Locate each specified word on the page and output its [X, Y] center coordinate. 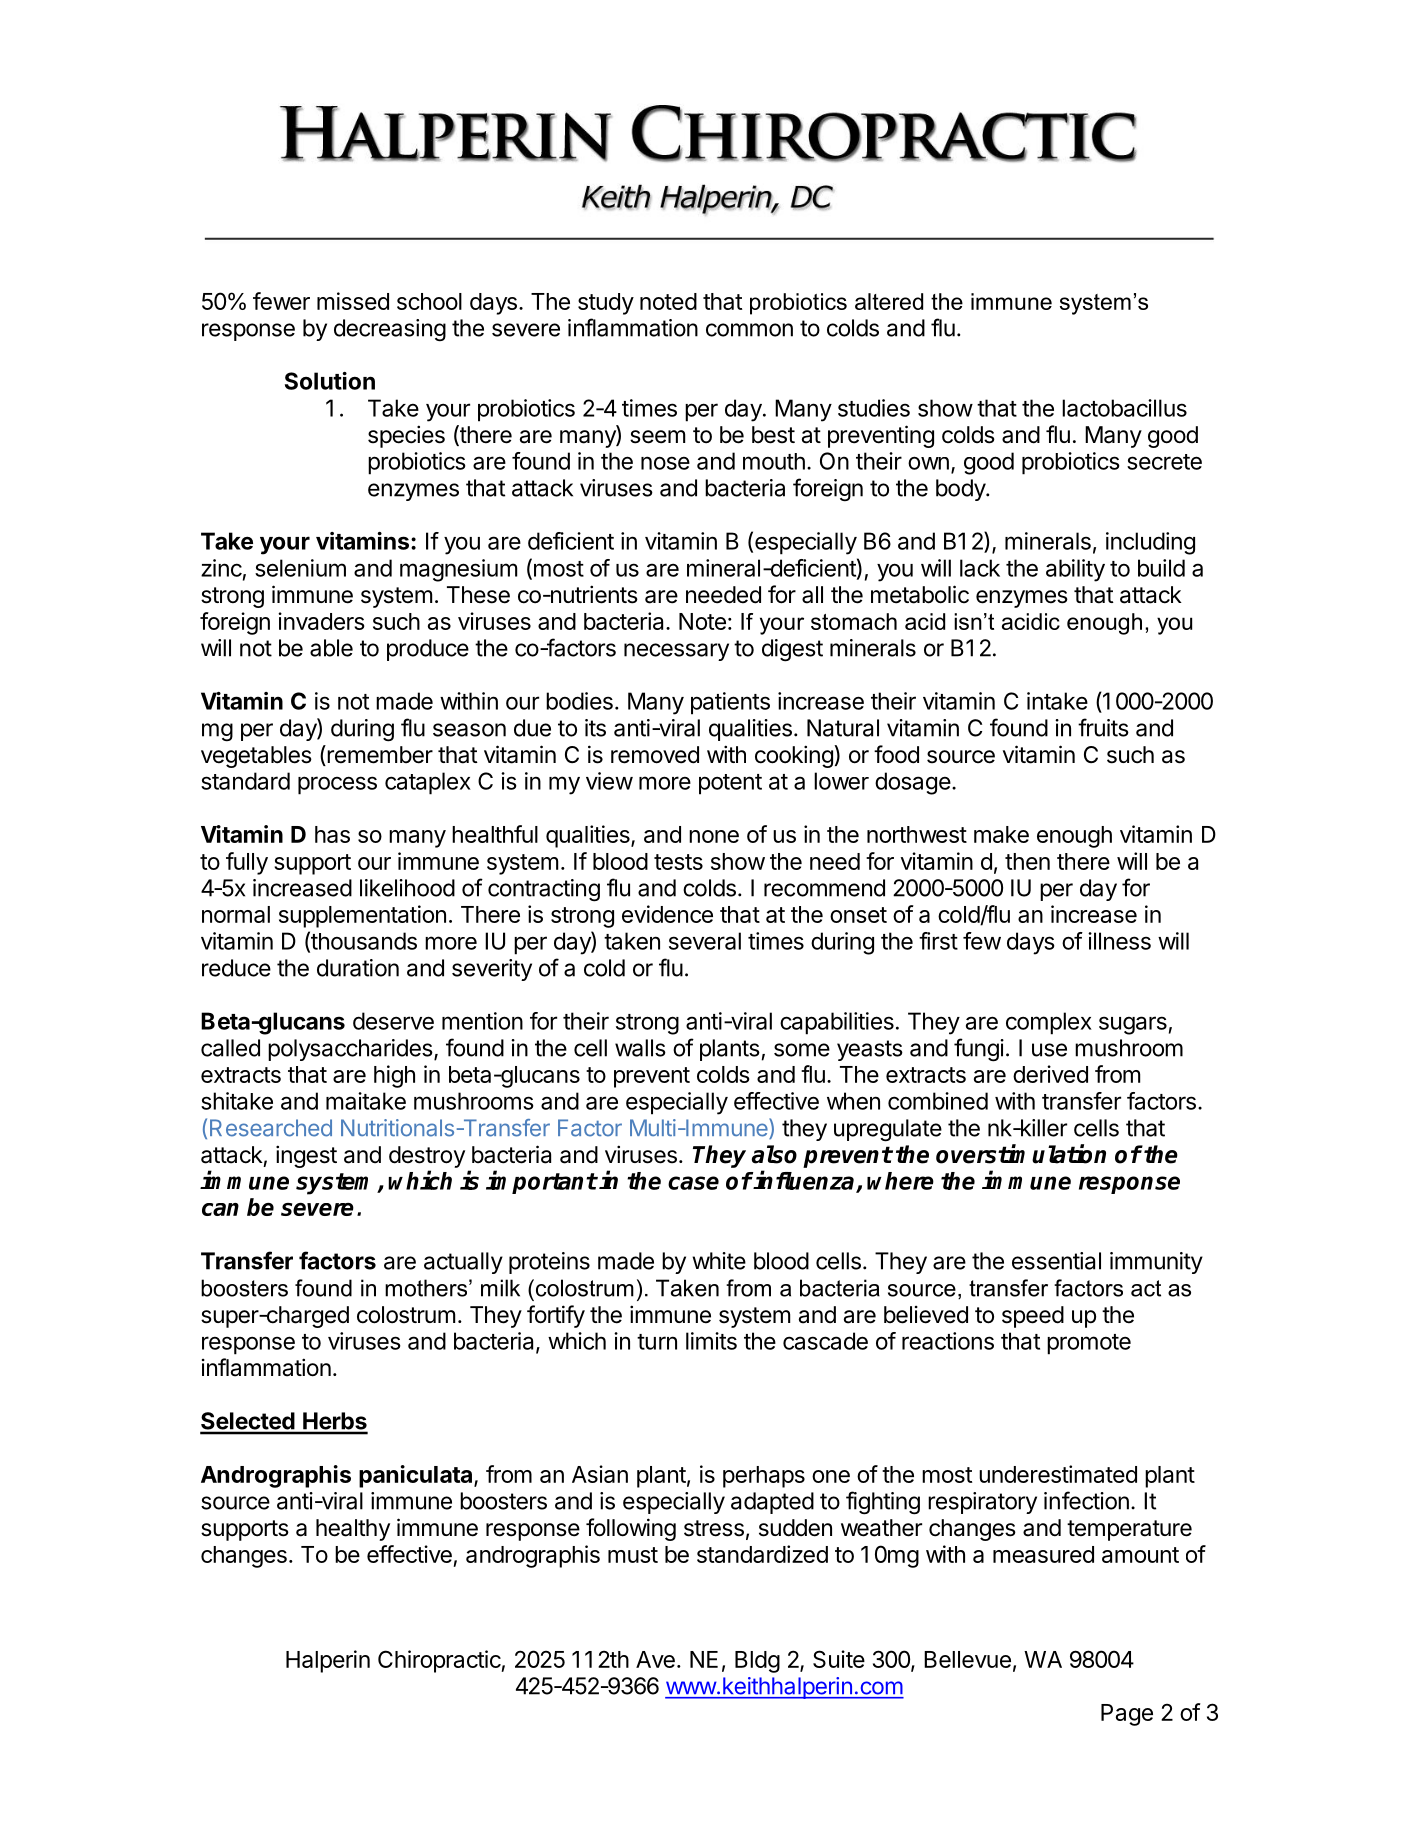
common [749, 330]
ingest [306, 1156]
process [337, 785]
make [1001, 834]
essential [1056, 1261]
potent [730, 784]
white [719, 1261]
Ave [655, 1659]
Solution [330, 381]
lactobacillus [1124, 408]
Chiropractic [440, 1661]
